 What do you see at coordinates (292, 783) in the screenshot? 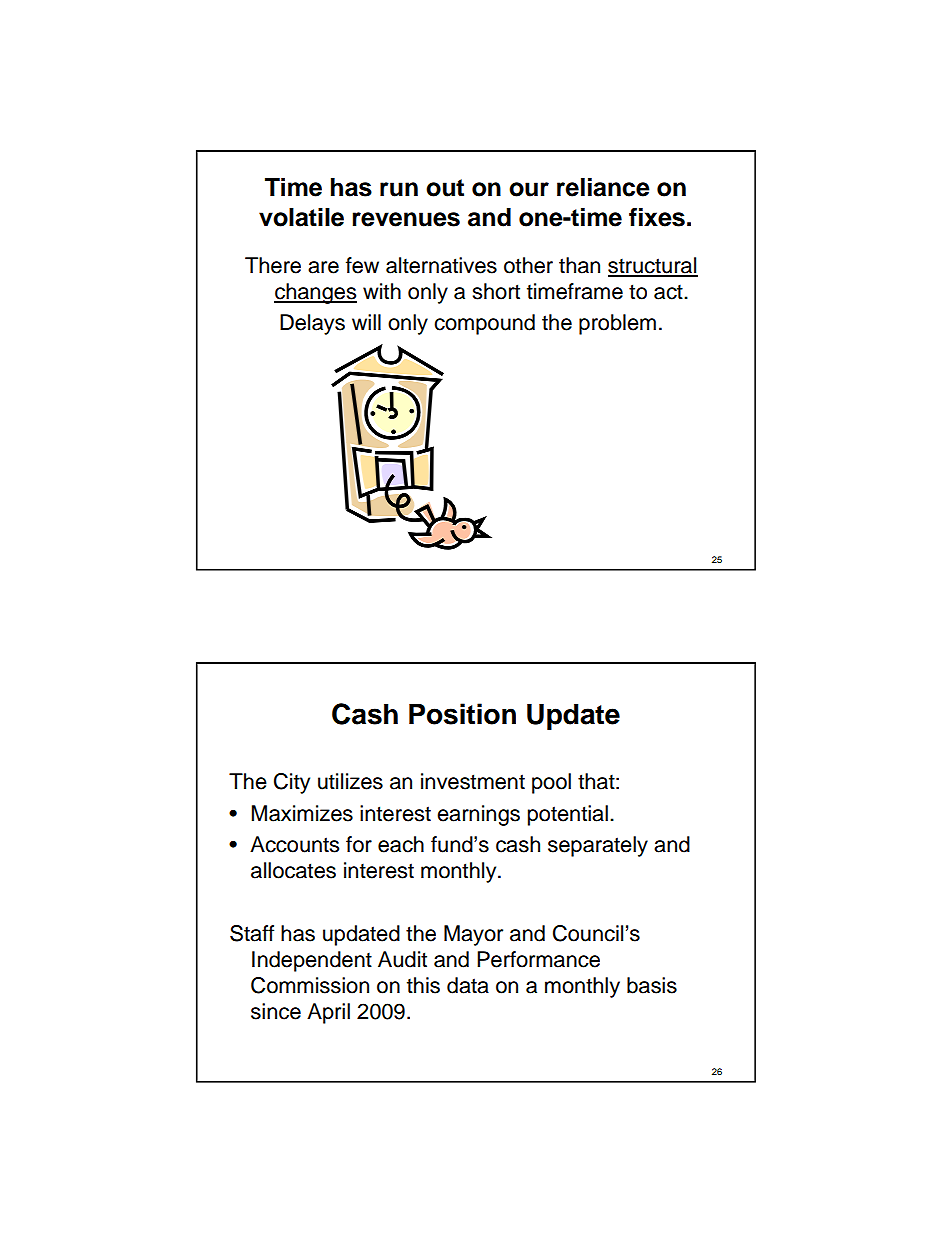
I see `City` at bounding box center [292, 783].
